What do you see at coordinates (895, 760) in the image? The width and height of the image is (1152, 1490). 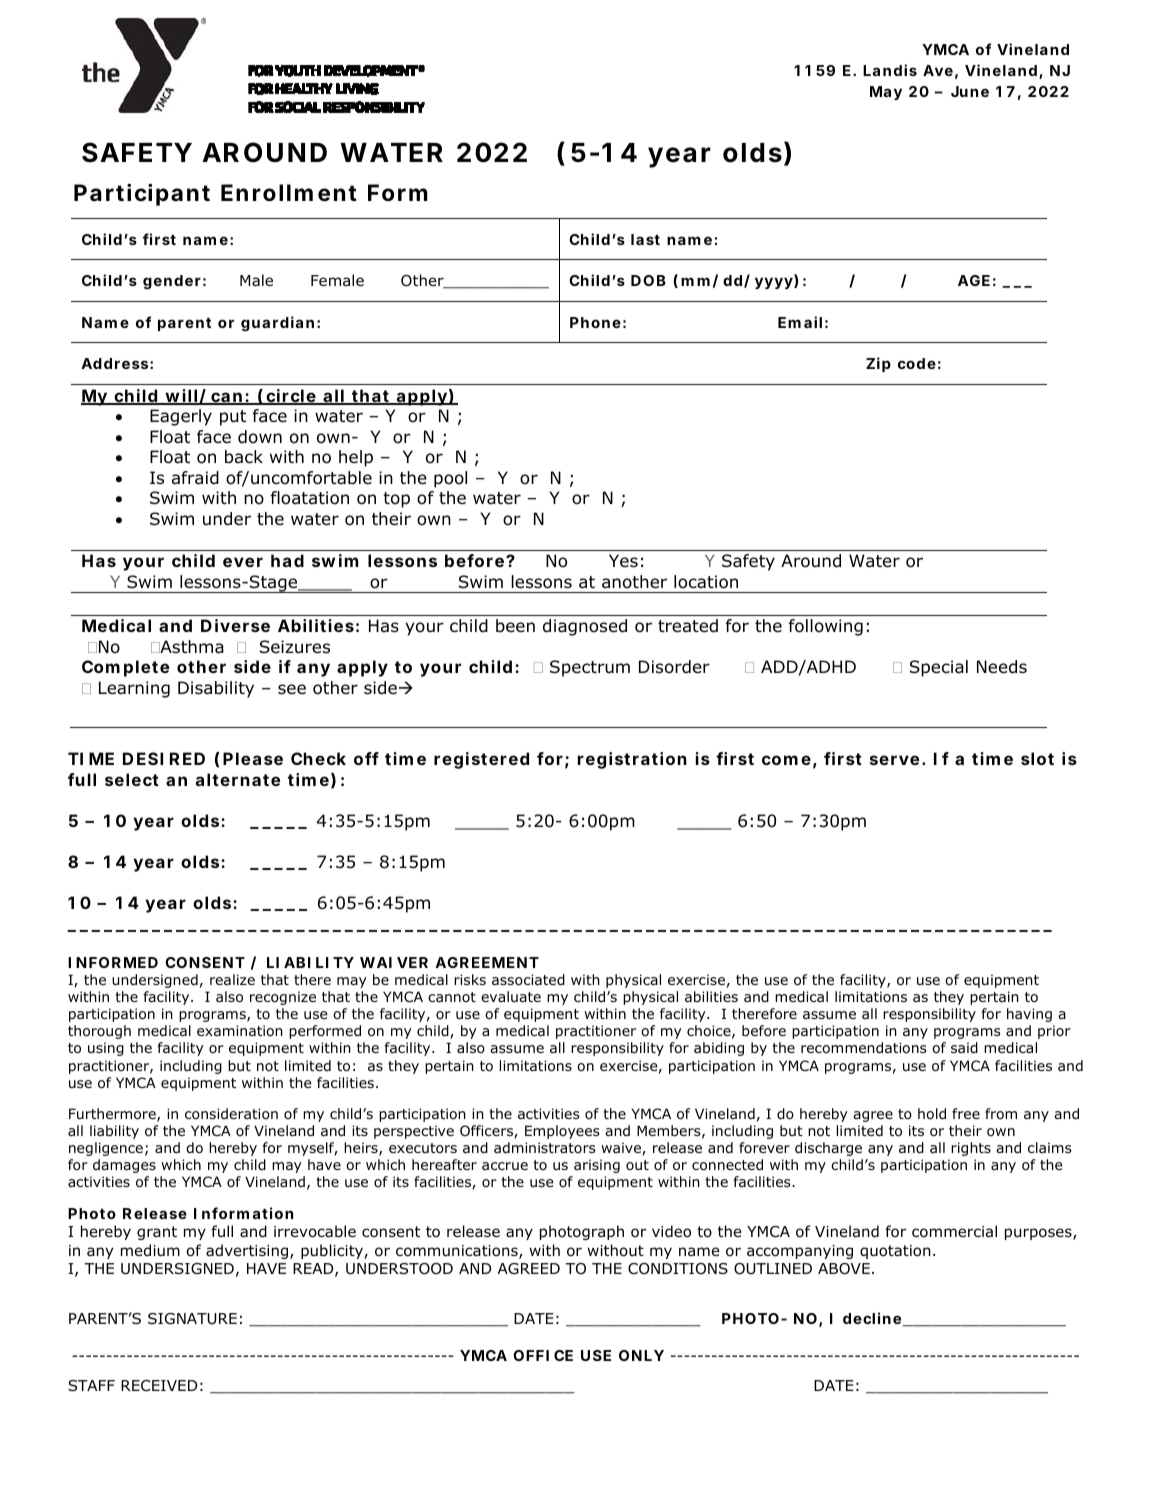 I see `serve` at bounding box center [895, 760].
